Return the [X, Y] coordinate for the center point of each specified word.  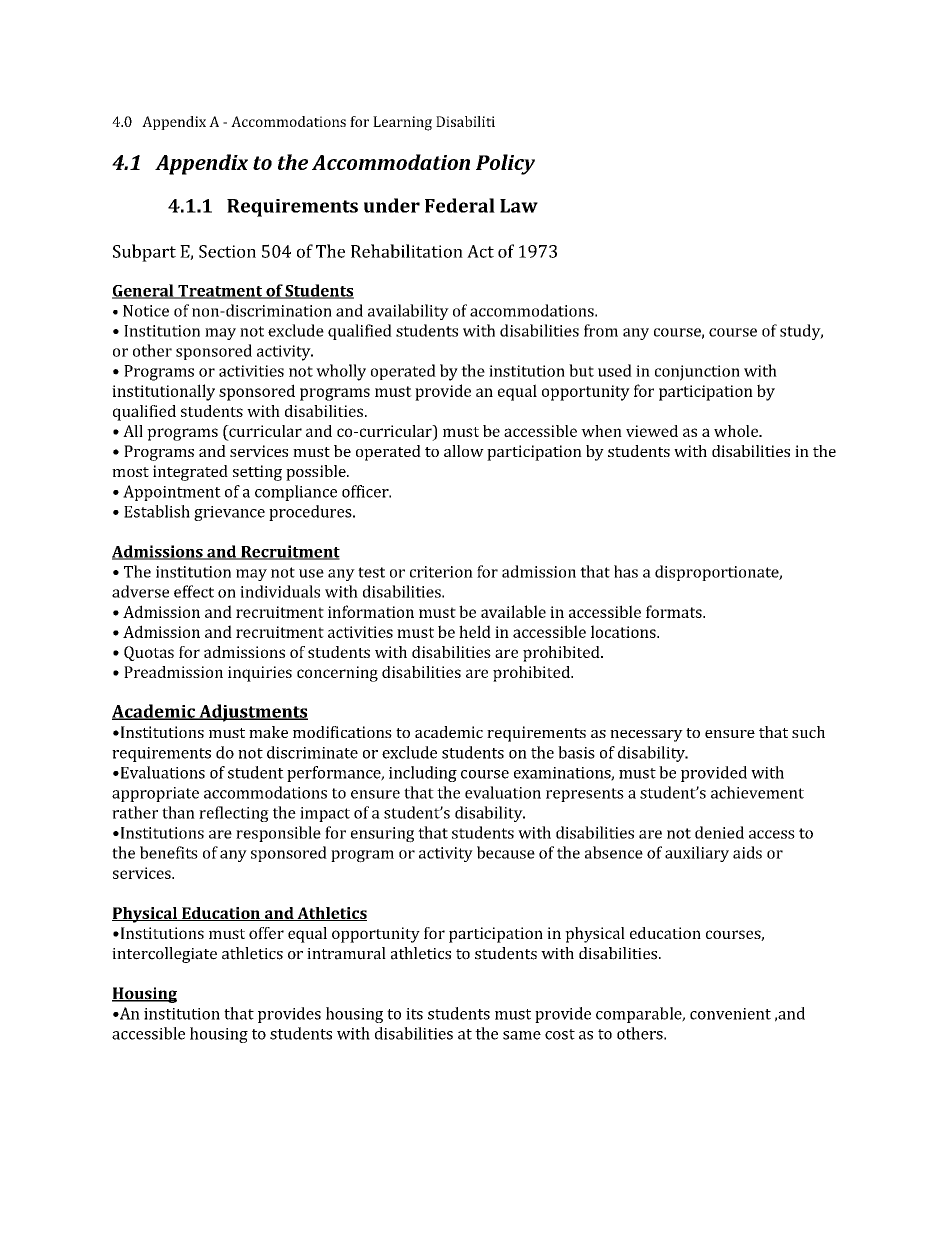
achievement [757, 792]
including [423, 774]
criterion [441, 572]
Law [519, 206]
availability [408, 312]
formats [675, 611]
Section [227, 251]
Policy [505, 164]
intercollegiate [164, 955]
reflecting [234, 814]
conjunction [697, 373]
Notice [146, 311]
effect [194, 591]
